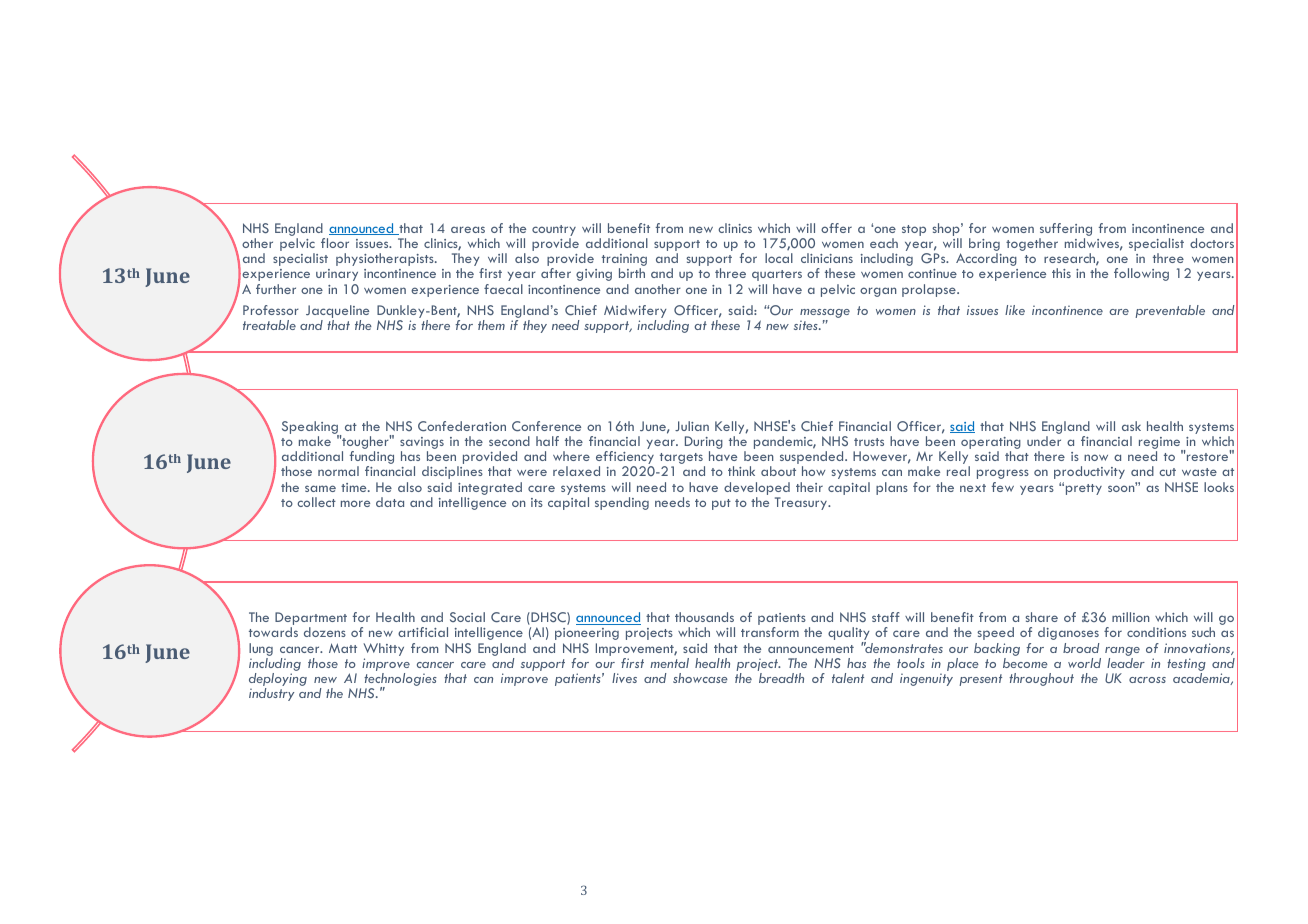 The image size is (1308, 924). Describe the element at coordinates (700, 678) in the screenshot. I see `showcase` at that location.
